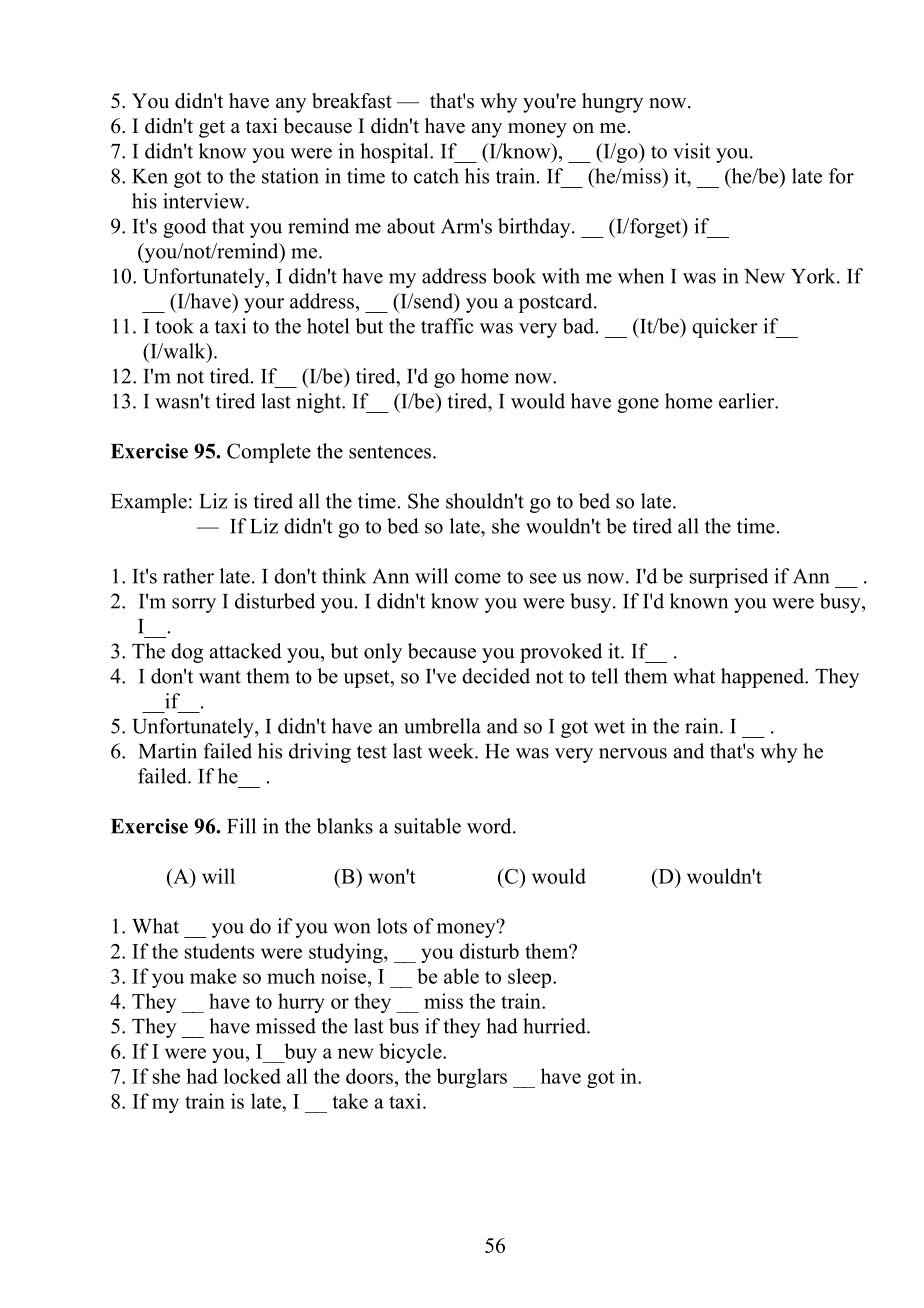  Describe the element at coordinates (241, 826) in the document. I see `Fill` at that location.
